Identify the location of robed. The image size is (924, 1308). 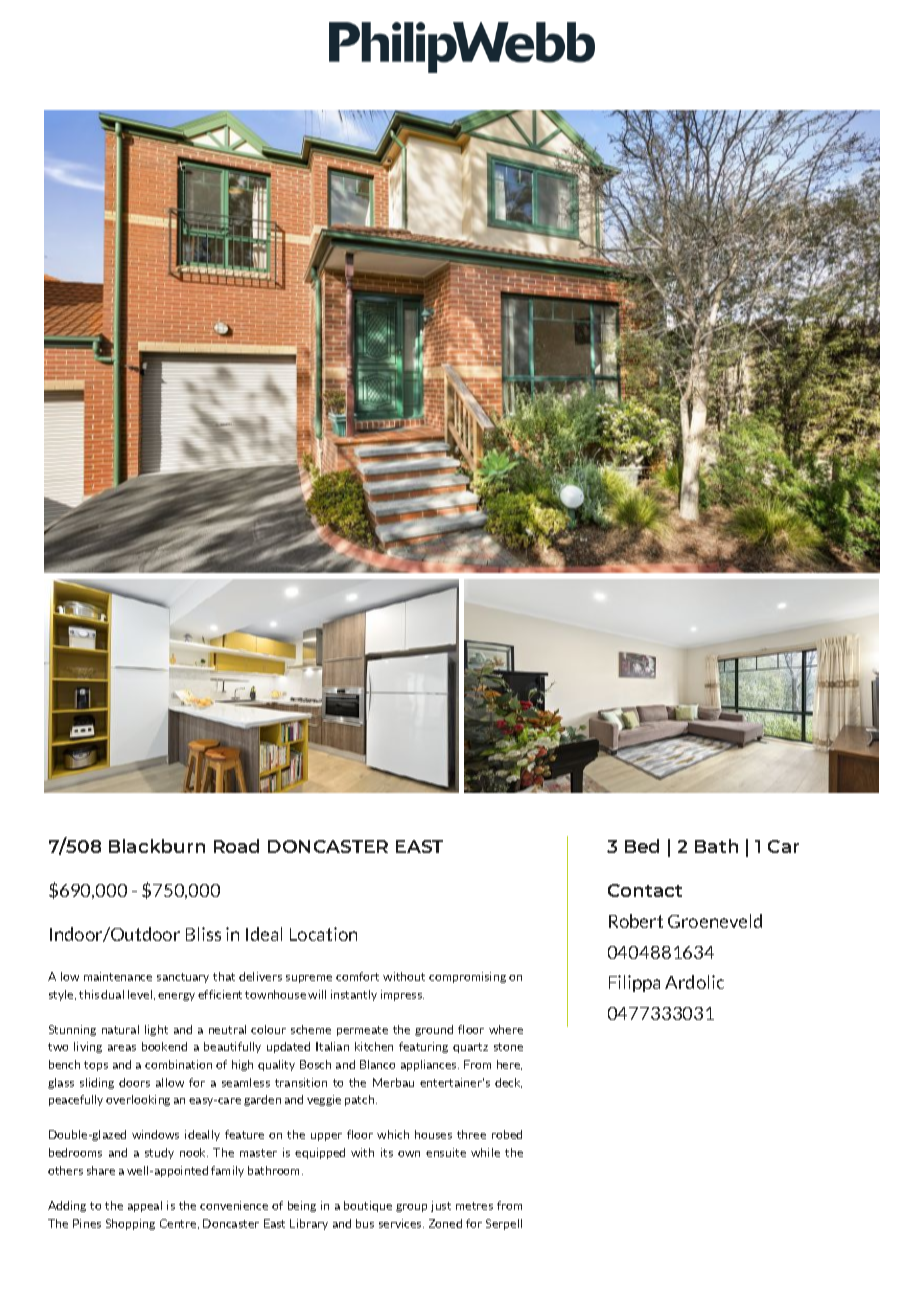
(507, 1134).
